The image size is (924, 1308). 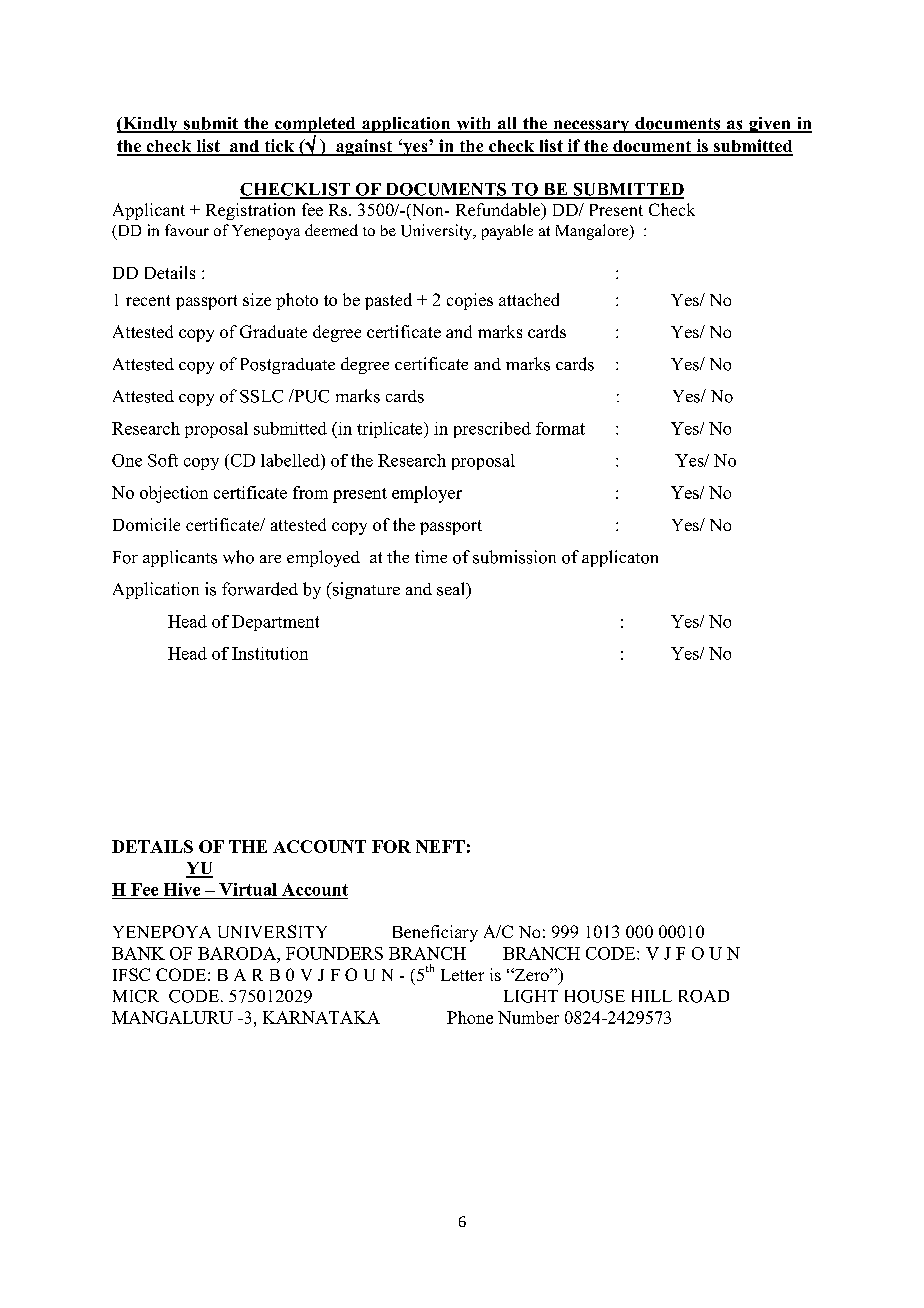 I want to click on seal, so click(x=452, y=590).
